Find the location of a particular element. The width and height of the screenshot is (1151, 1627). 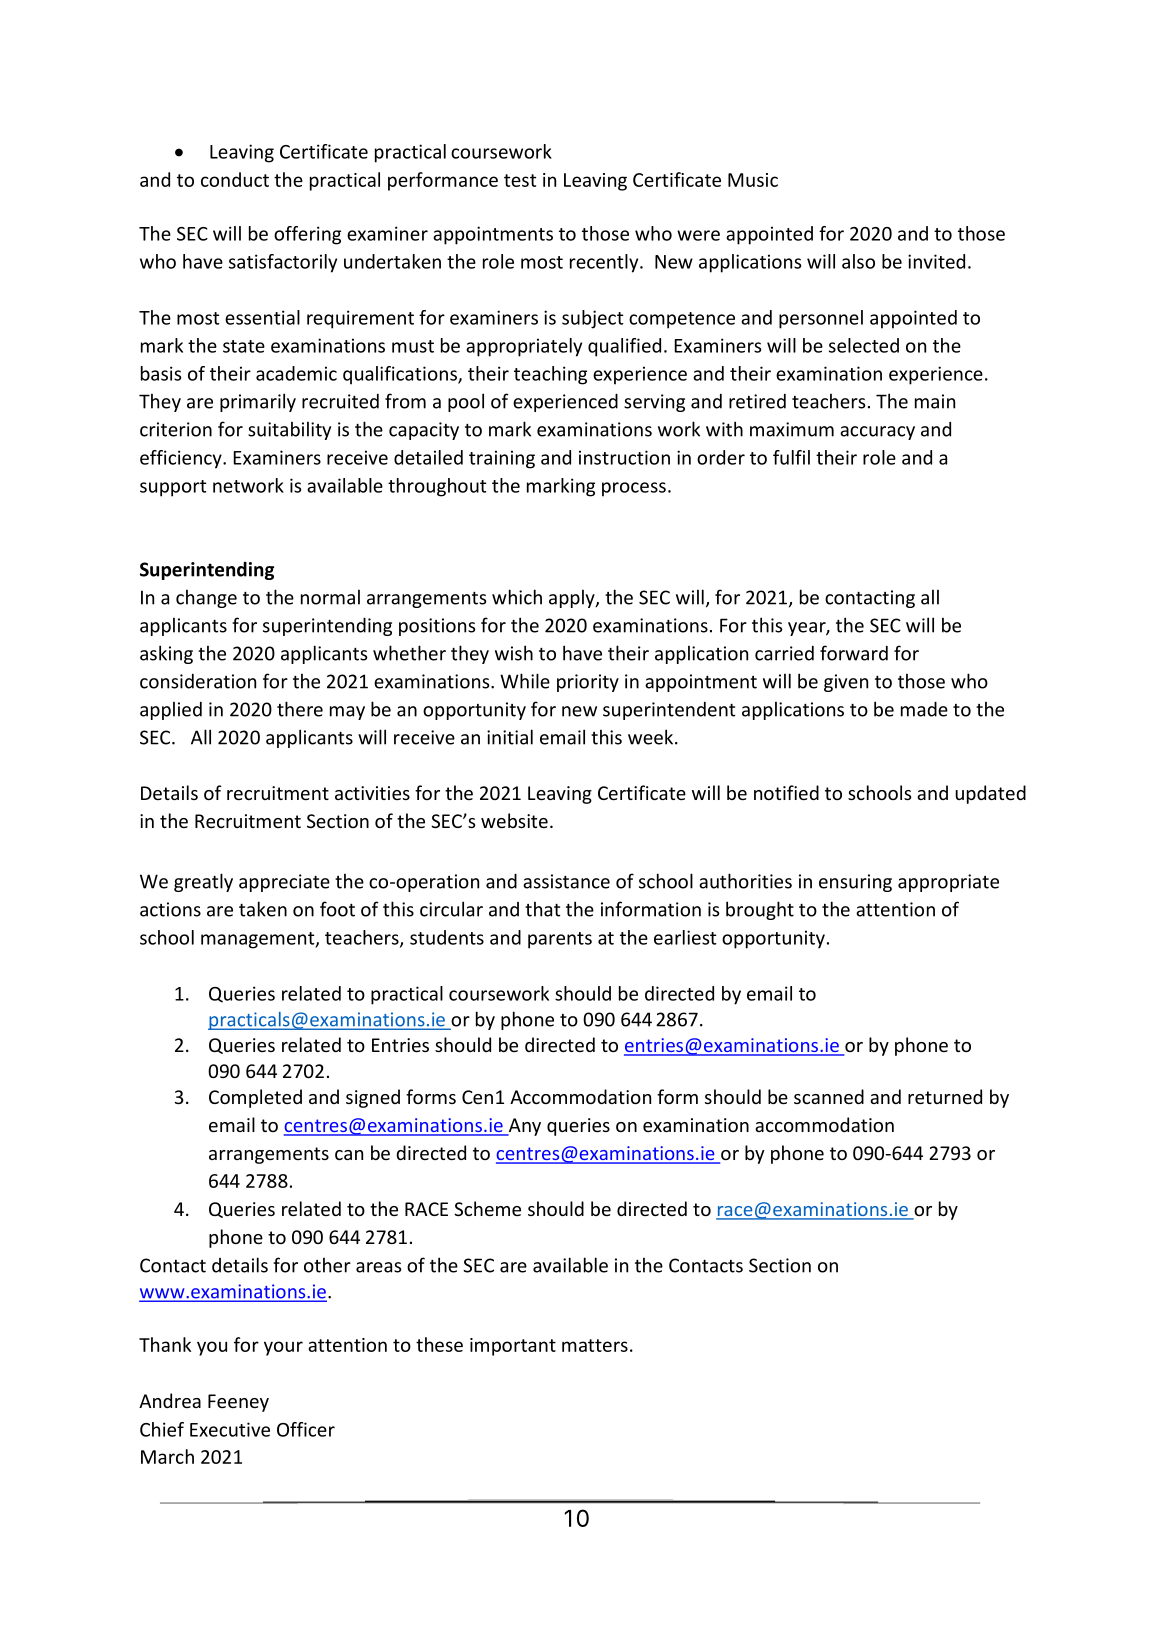

process is located at coordinates (634, 489).
